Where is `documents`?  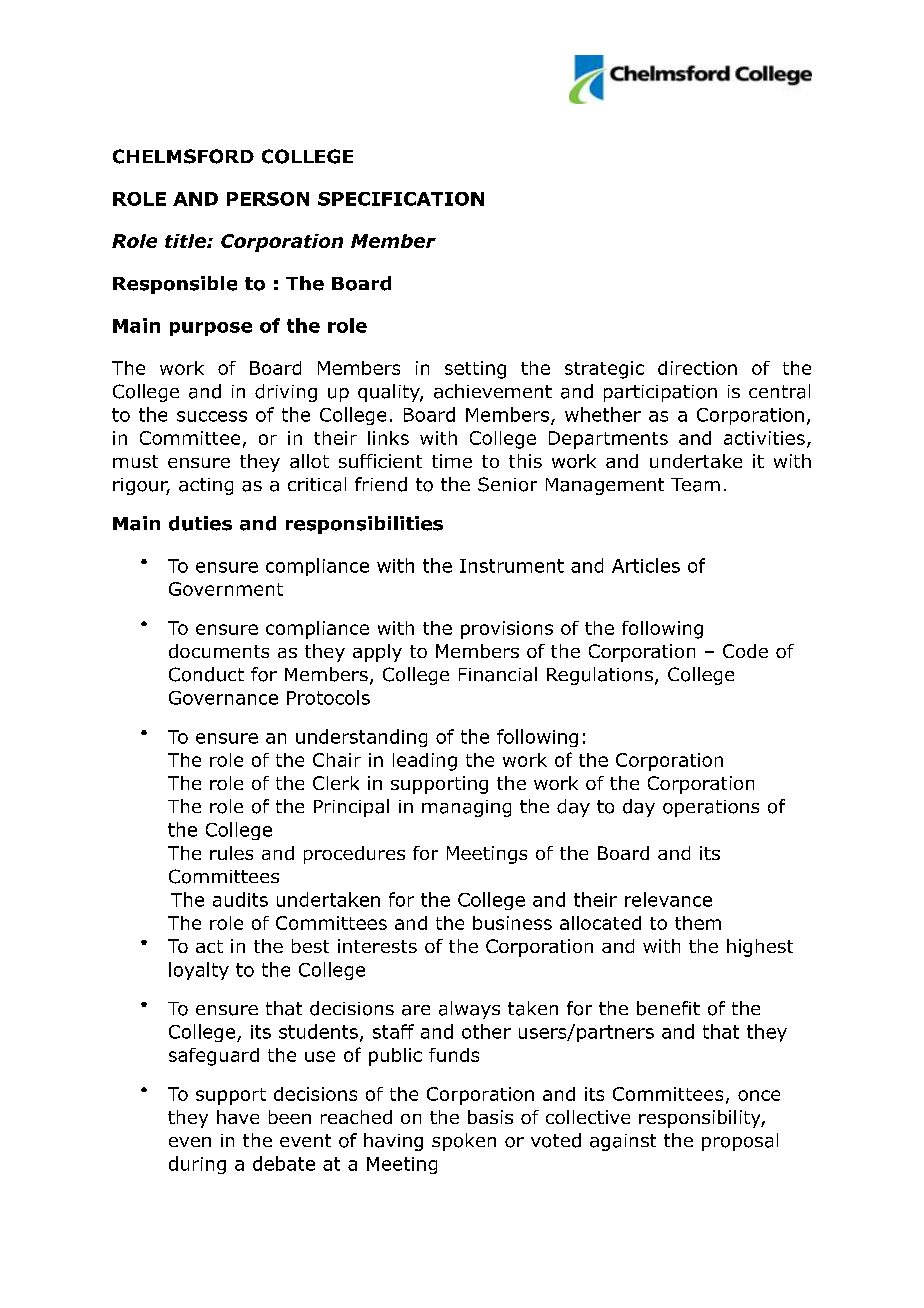
documents is located at coordinates (219, 651).
